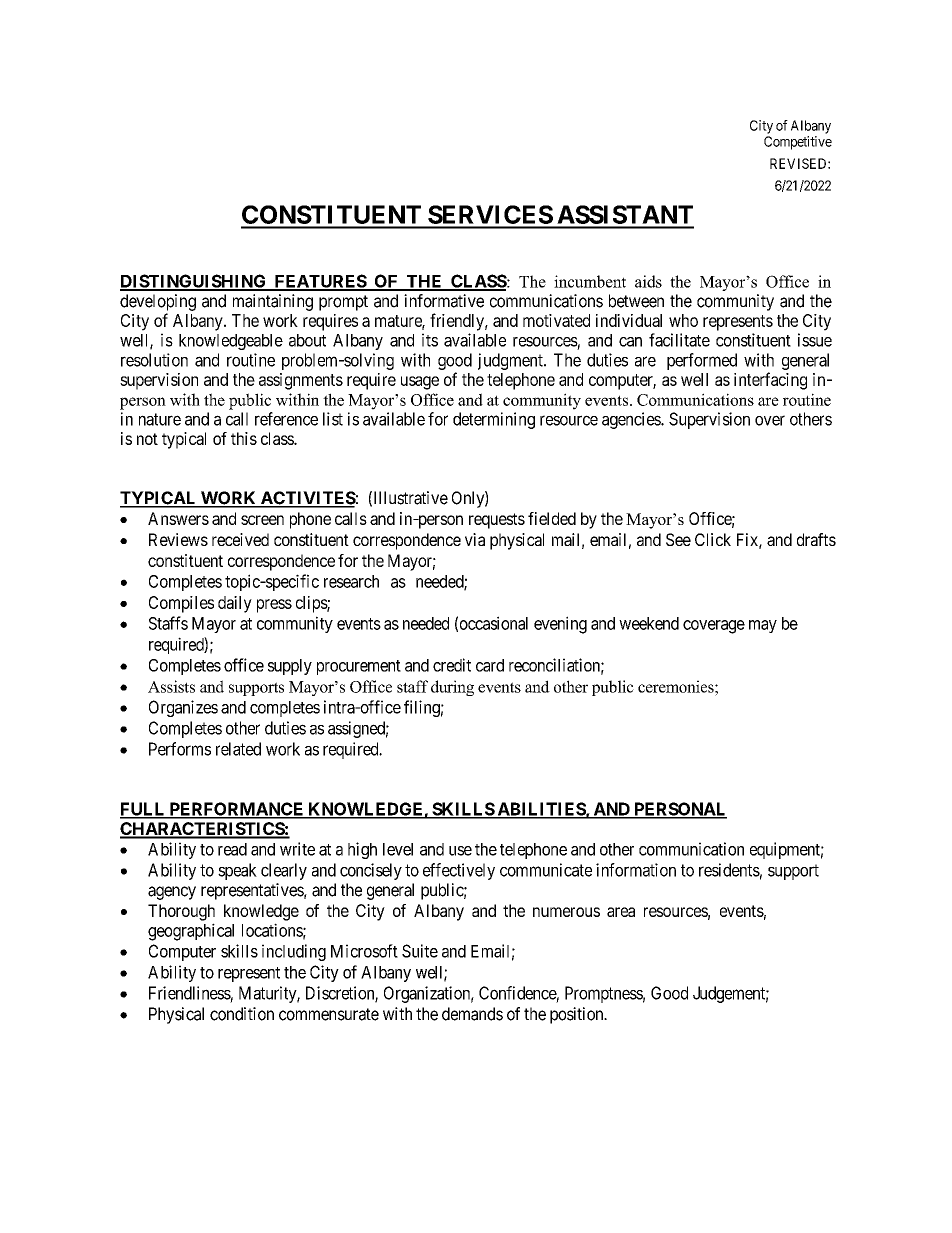 This document has height=1233, width=952. I want to click on interfacing, so click(770, 381).
